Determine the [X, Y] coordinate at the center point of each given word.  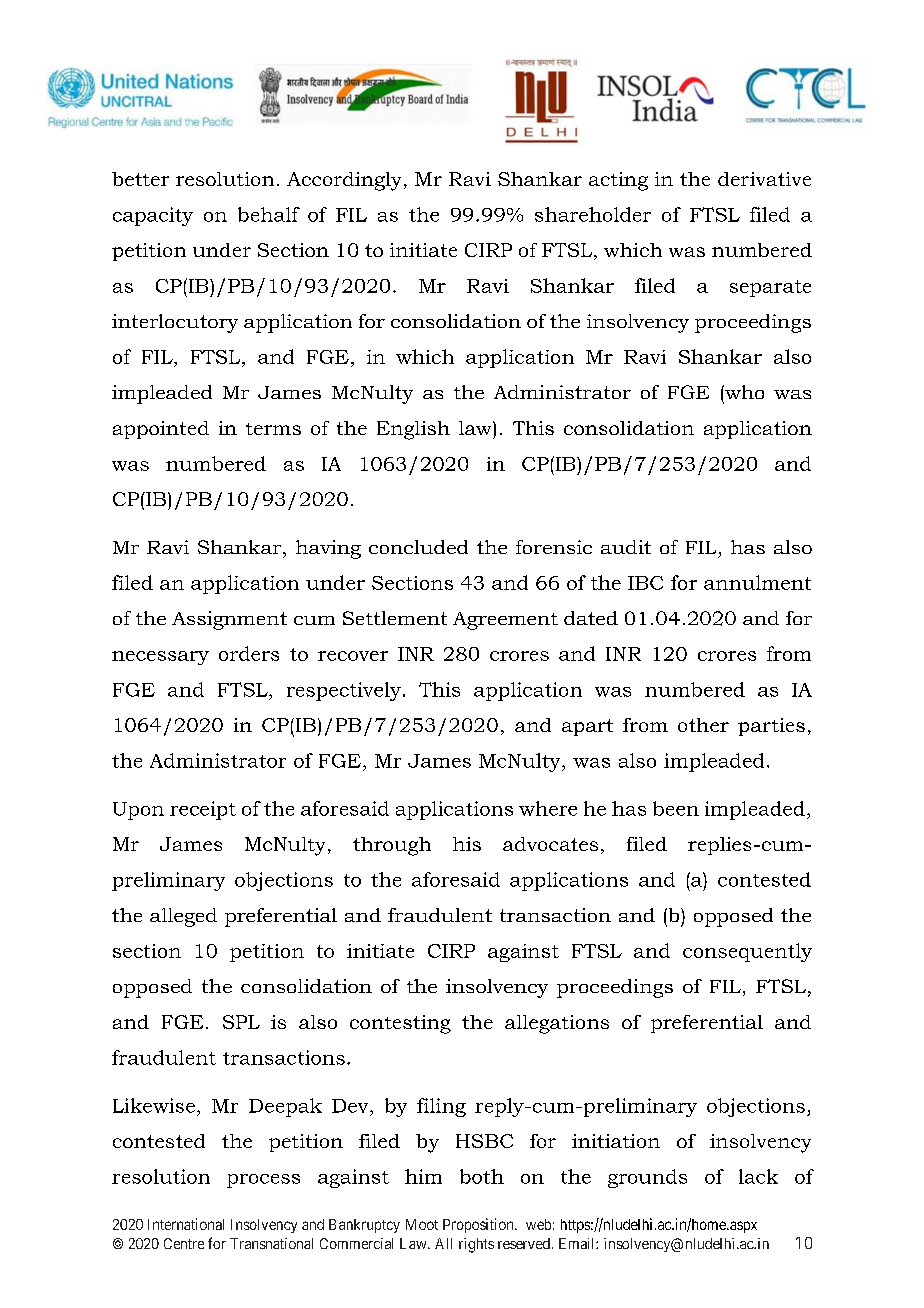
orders [249, 653]
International [186, 1224]
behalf [269, 214]
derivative [764, 179]
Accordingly [344, 181]
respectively [344, 691]
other [703, 725]
